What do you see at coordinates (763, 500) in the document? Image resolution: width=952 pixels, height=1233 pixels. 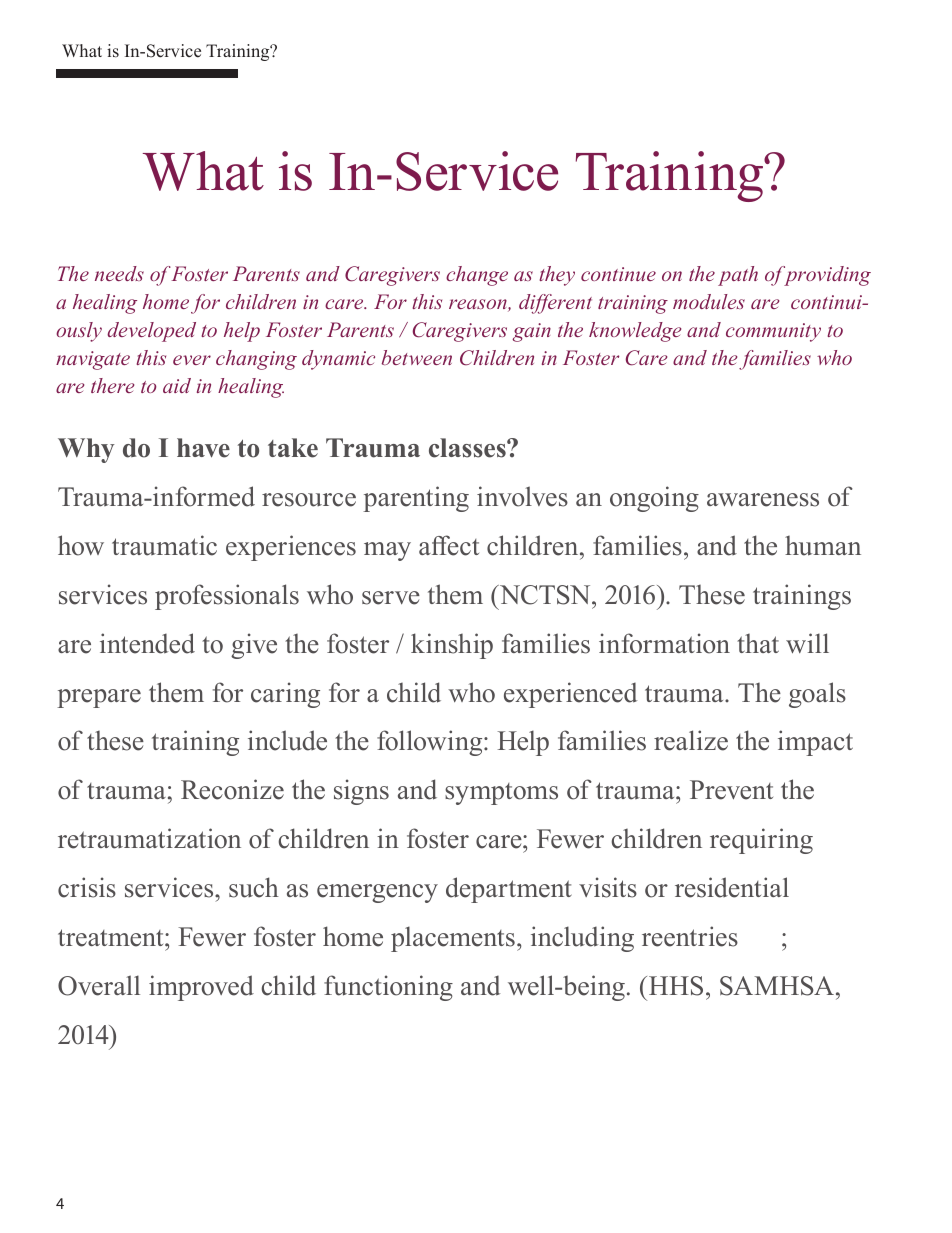 I see `awareness` at bounding box center [763, 500].
